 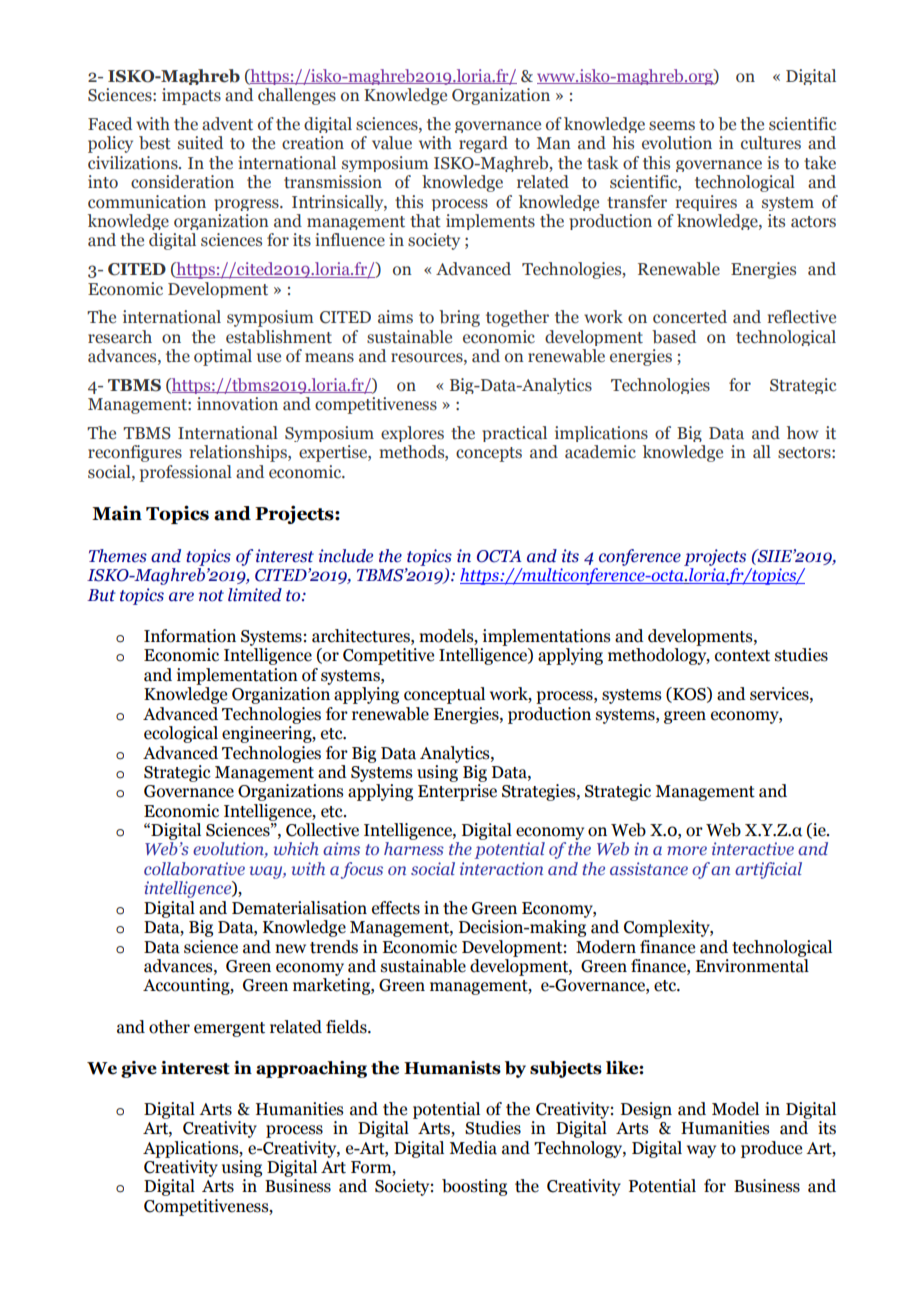 What do you see at coordinates (412, 434) in the screenshot?
I see `explores` at bounding box center [412, 434].
